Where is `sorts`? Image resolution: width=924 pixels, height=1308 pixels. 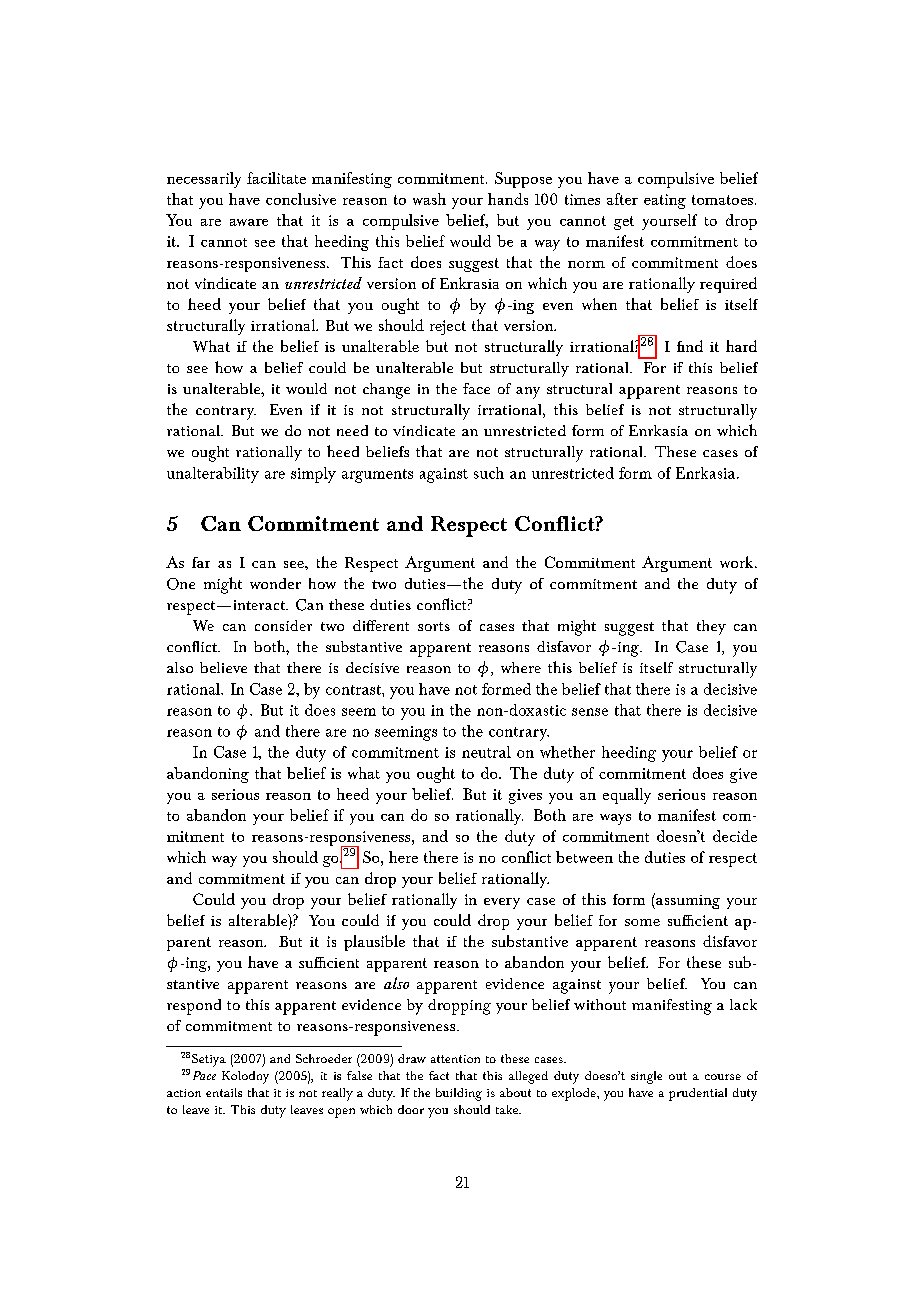
sorts is located at coordinates (434, 626).
